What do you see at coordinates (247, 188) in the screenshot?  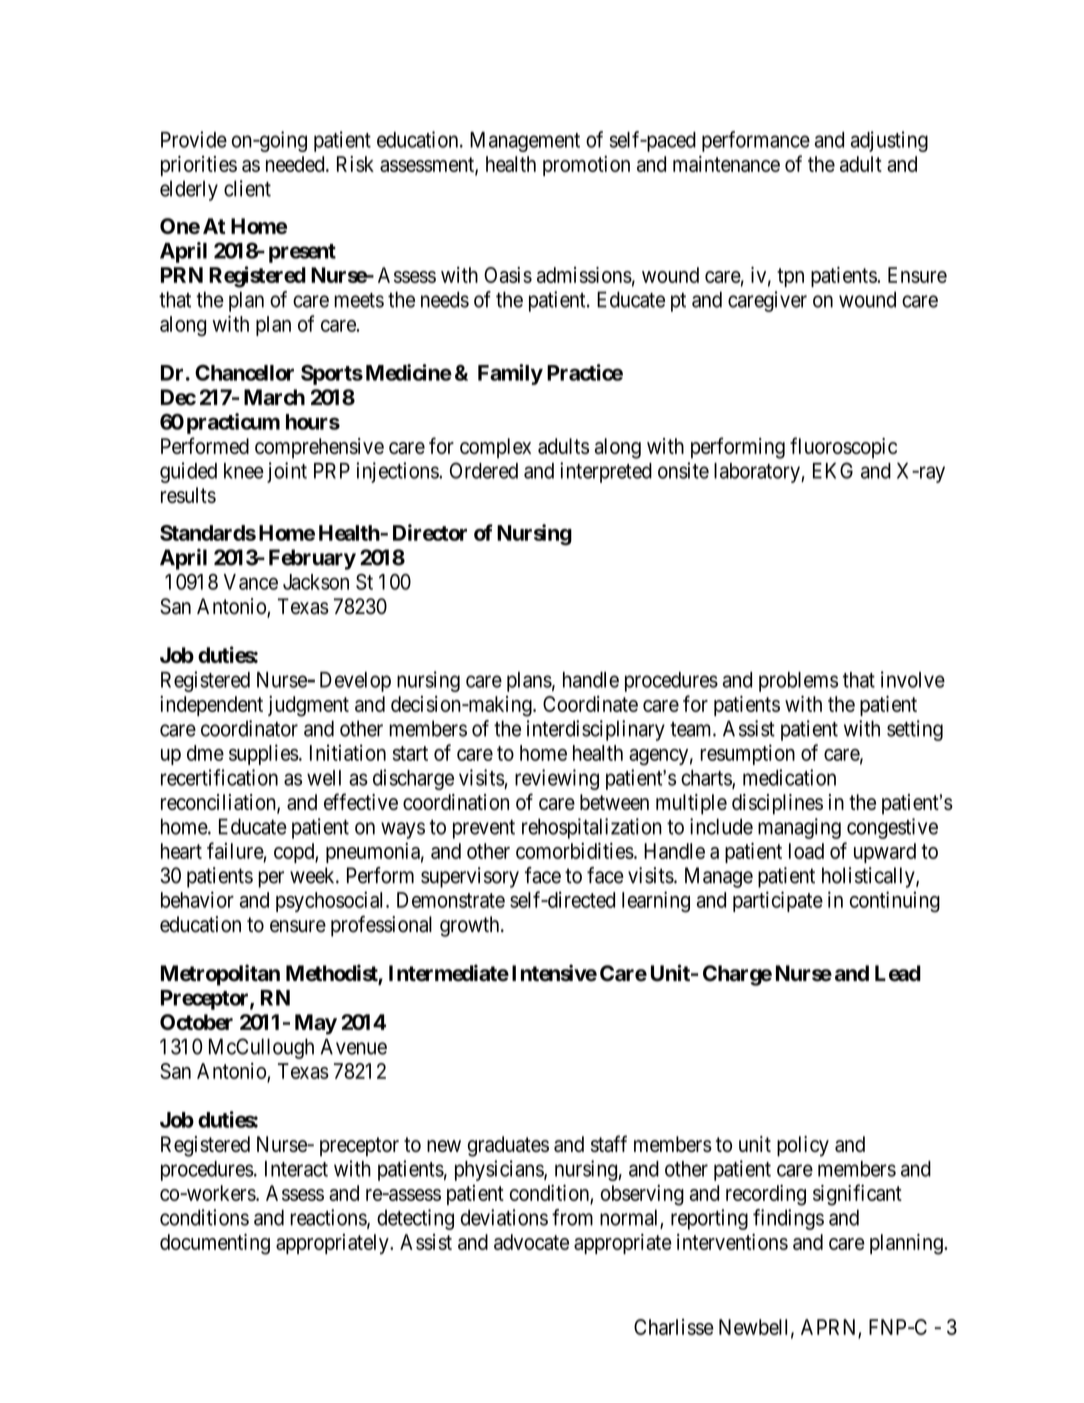 I see `client` at bounding box center [247, 188].
